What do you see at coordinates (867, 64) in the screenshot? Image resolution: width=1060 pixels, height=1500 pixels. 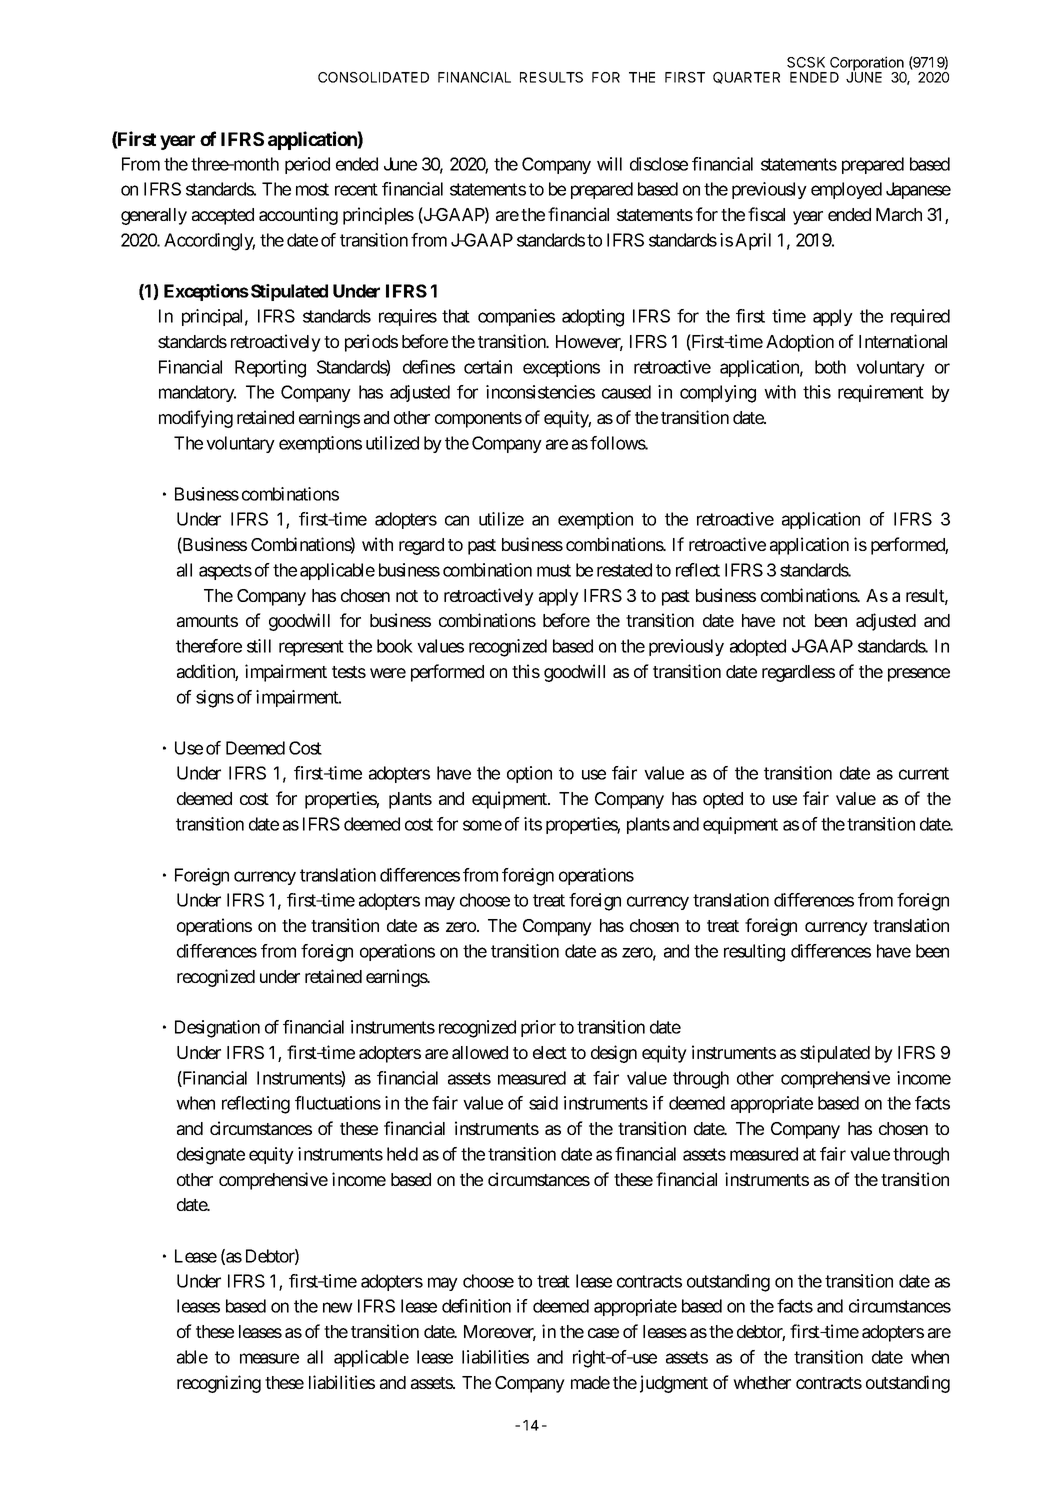 I see `Corporation` at bounding box center [867, 64].
